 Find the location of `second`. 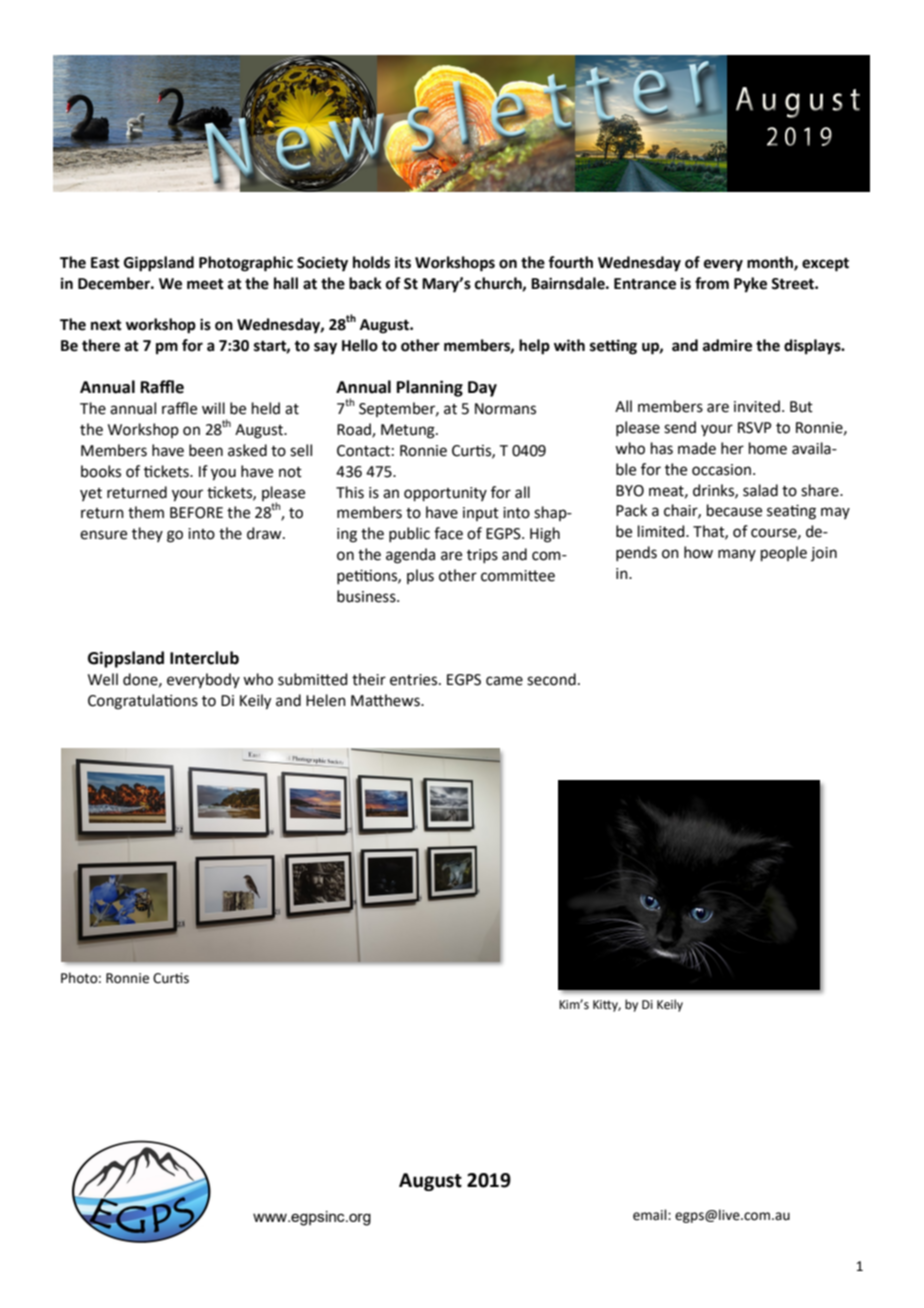

second is located at coordinates (551, 679).
